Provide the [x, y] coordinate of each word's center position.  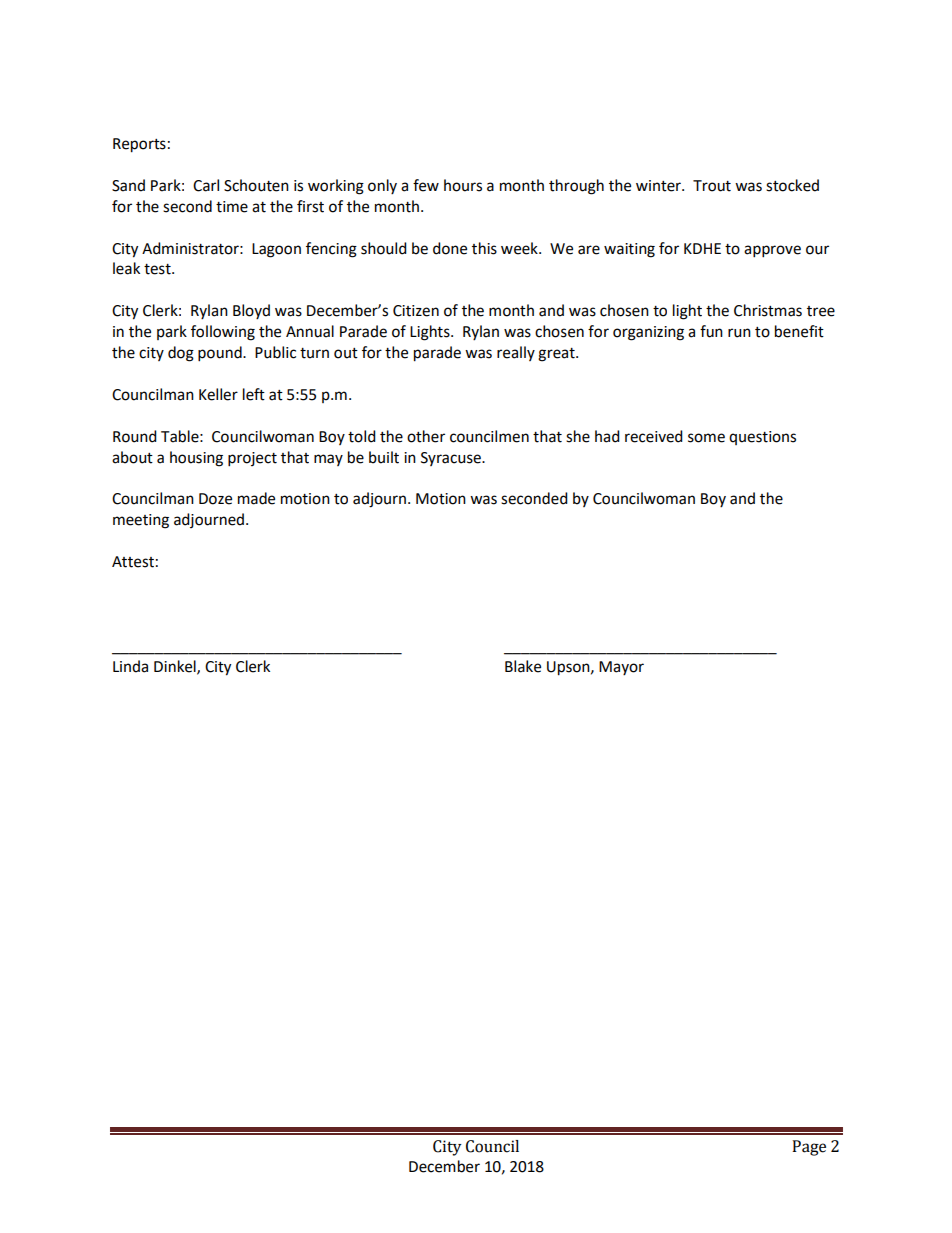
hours [463, 185]
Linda [130, 666]
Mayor [621, 668]
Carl [206, 185]
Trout [712, 186]
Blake [523, 666]
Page [809, 1148]
